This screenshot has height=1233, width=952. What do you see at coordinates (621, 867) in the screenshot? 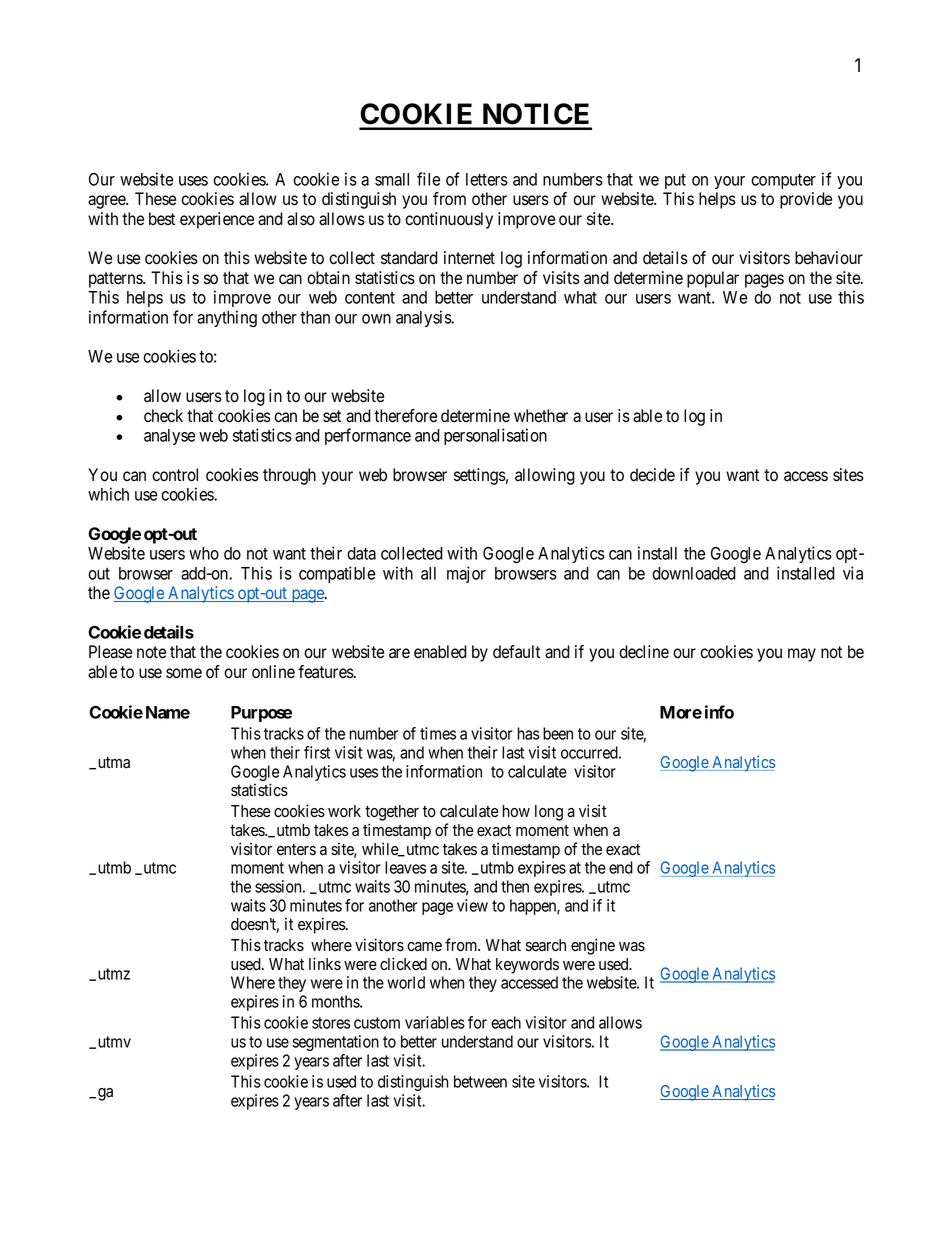
I see `end` at bounding box center [621, 867].
